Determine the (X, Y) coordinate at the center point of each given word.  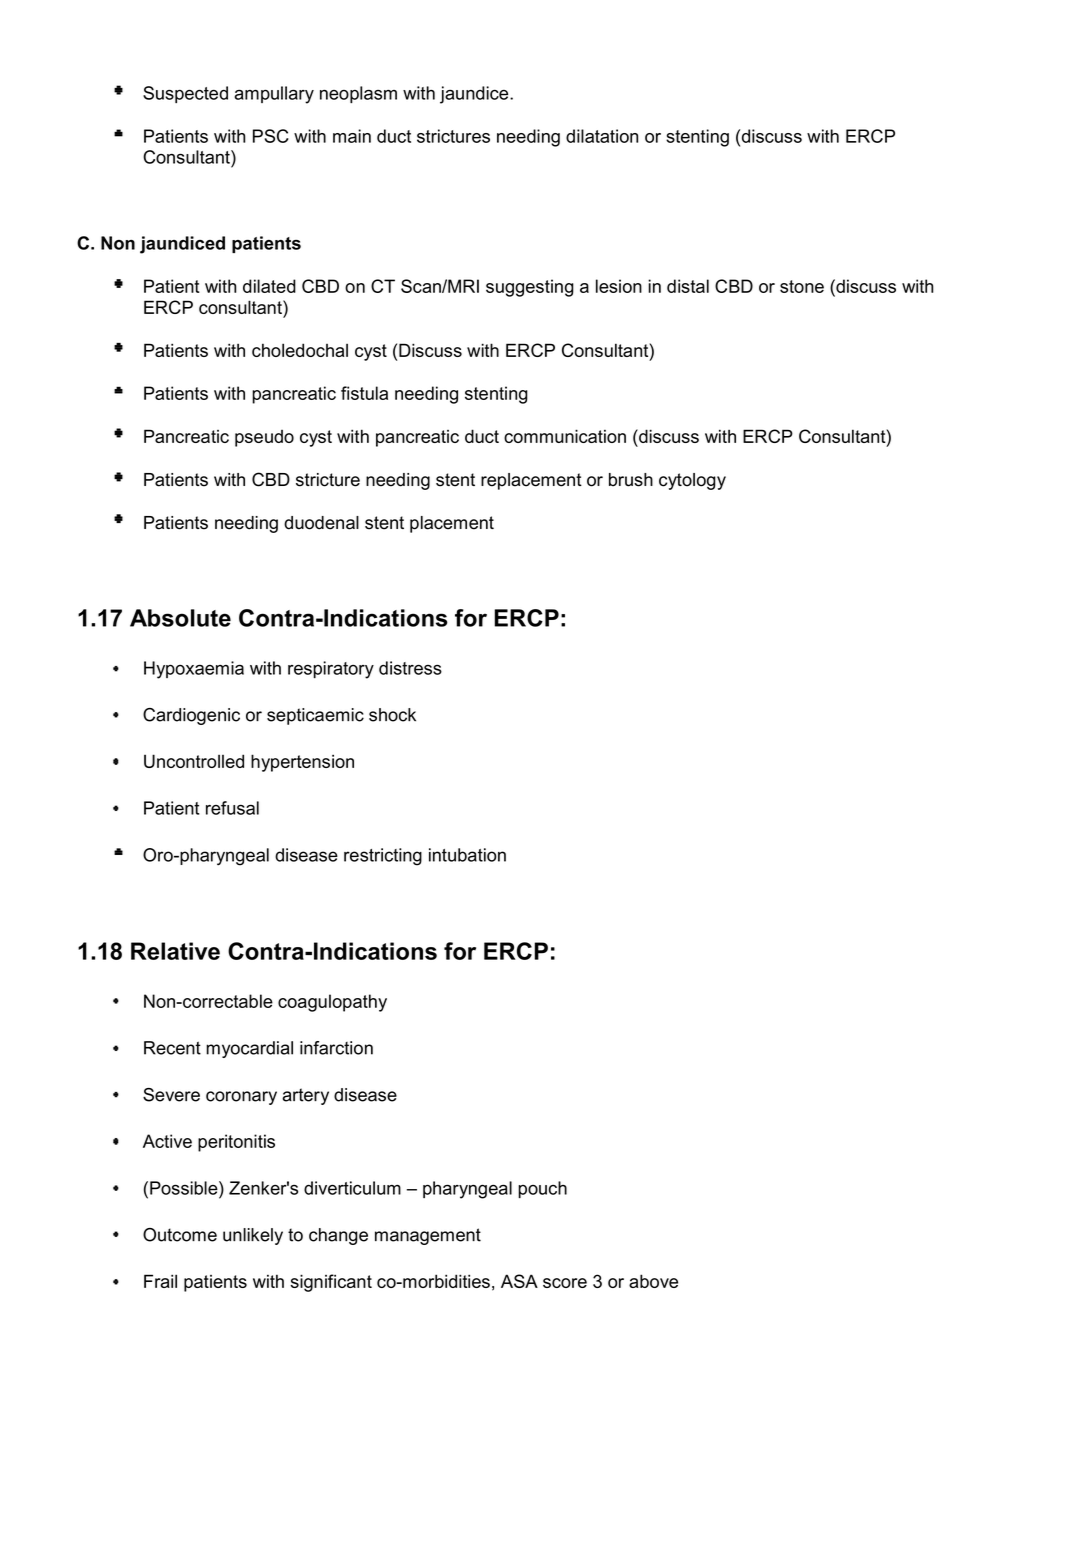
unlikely (253, 1236)
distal (688, 286)
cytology (692, 481)
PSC (271, 136)
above (653, 1281)
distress (410, 668)
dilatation (602, 136)
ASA (519, 1281)
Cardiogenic (191, 716)
